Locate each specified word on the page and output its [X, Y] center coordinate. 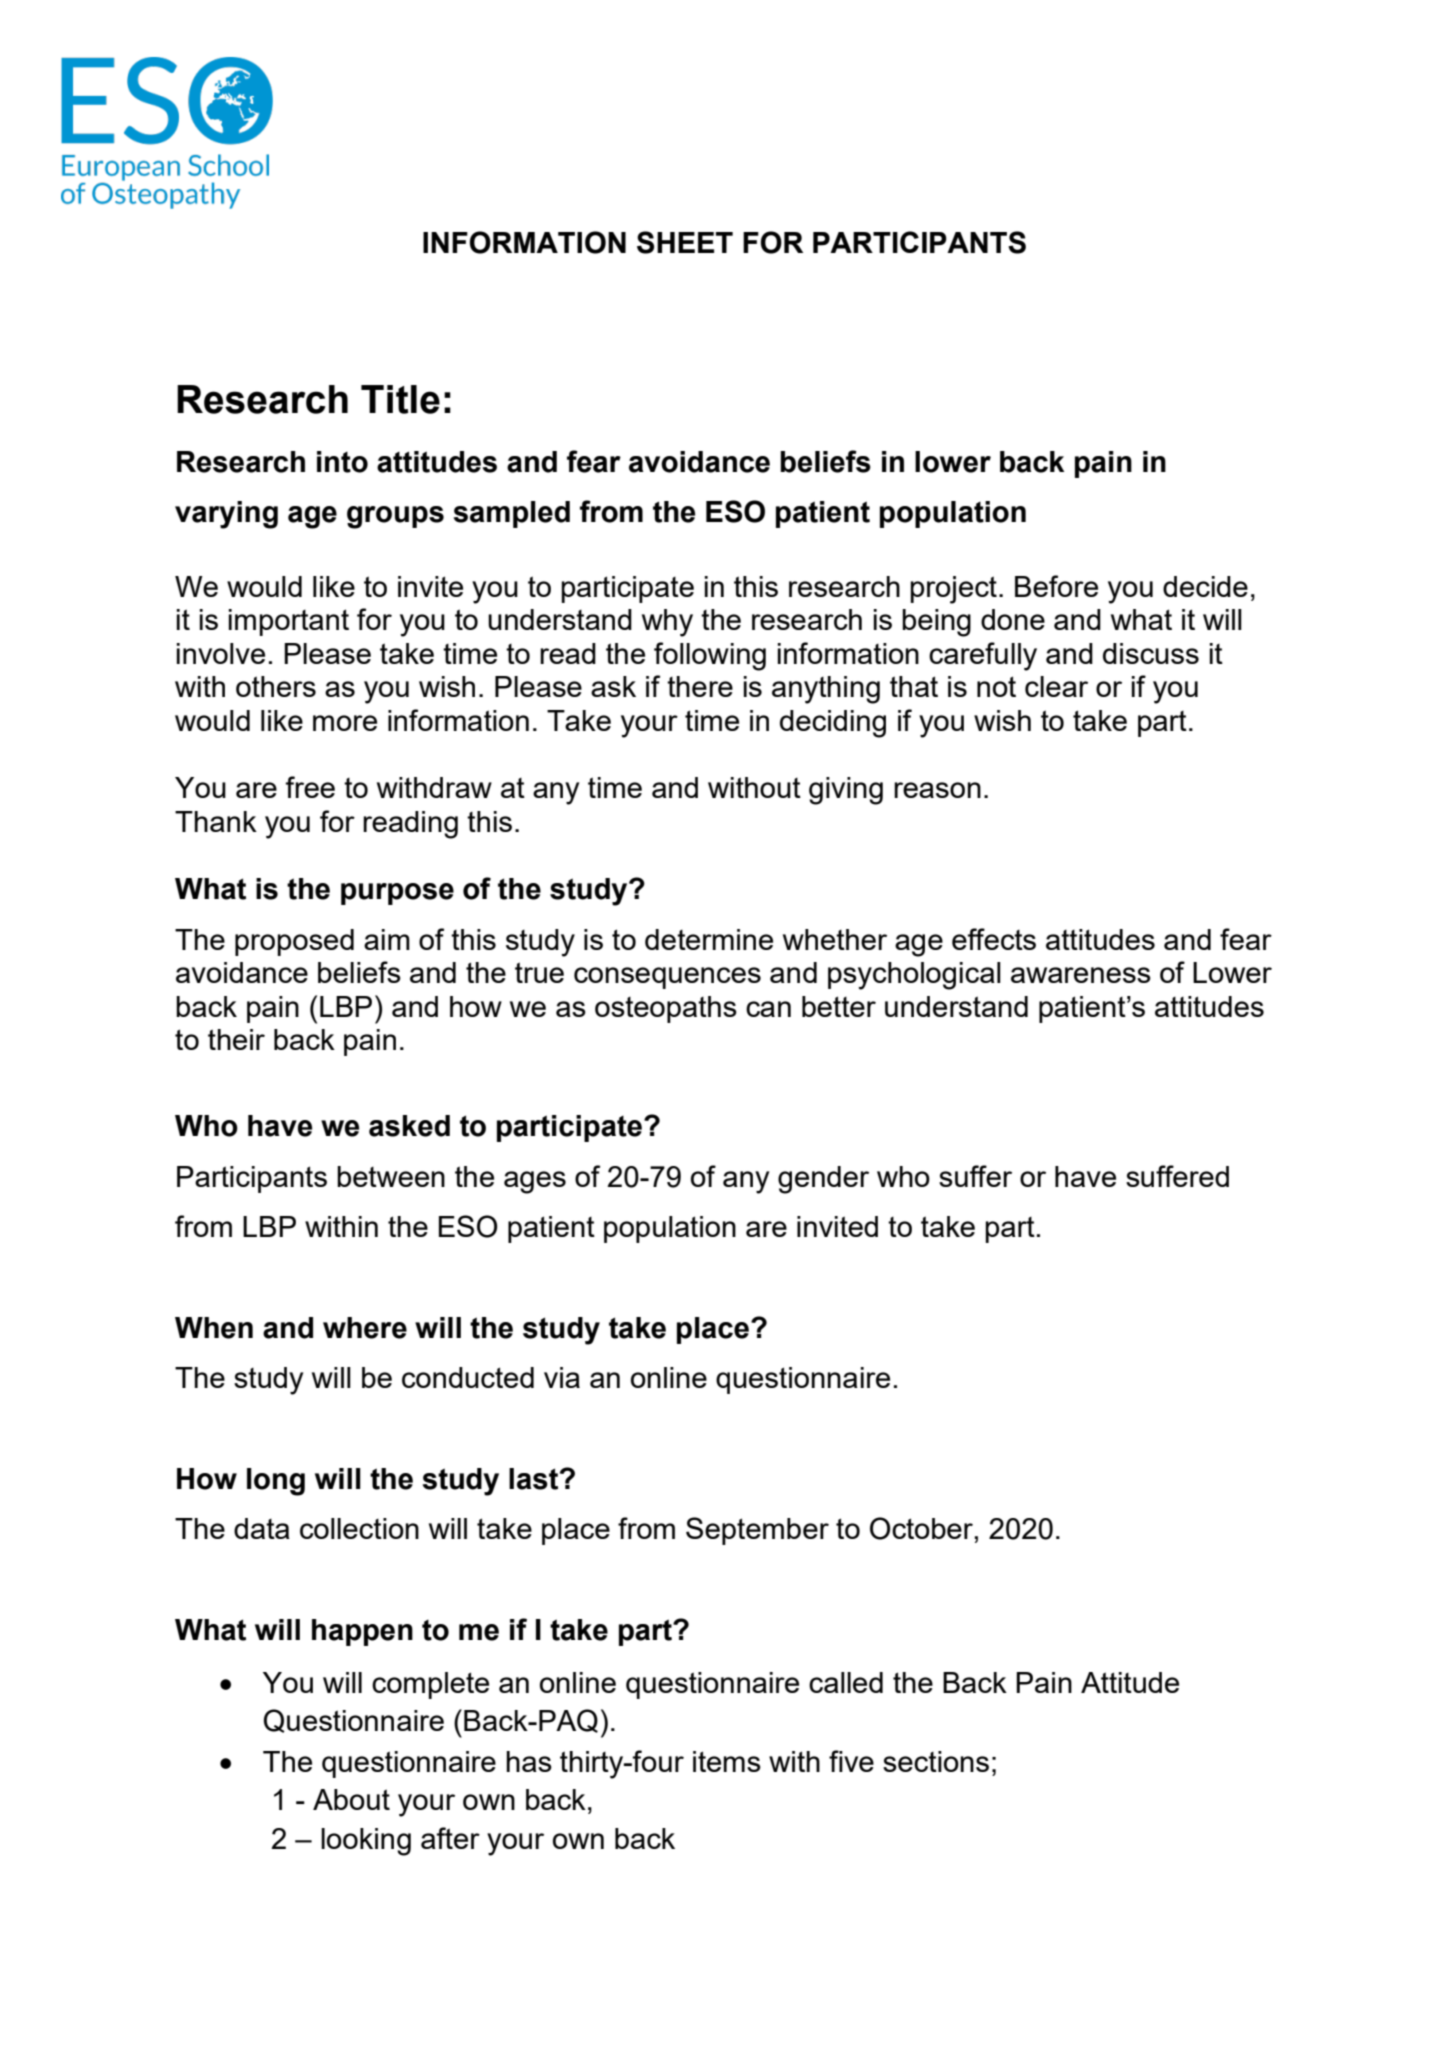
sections [936, 1761]
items [727, 1761]
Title [400, 399]
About [351, 1799]
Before [1056, 586]
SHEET [685, 242]
